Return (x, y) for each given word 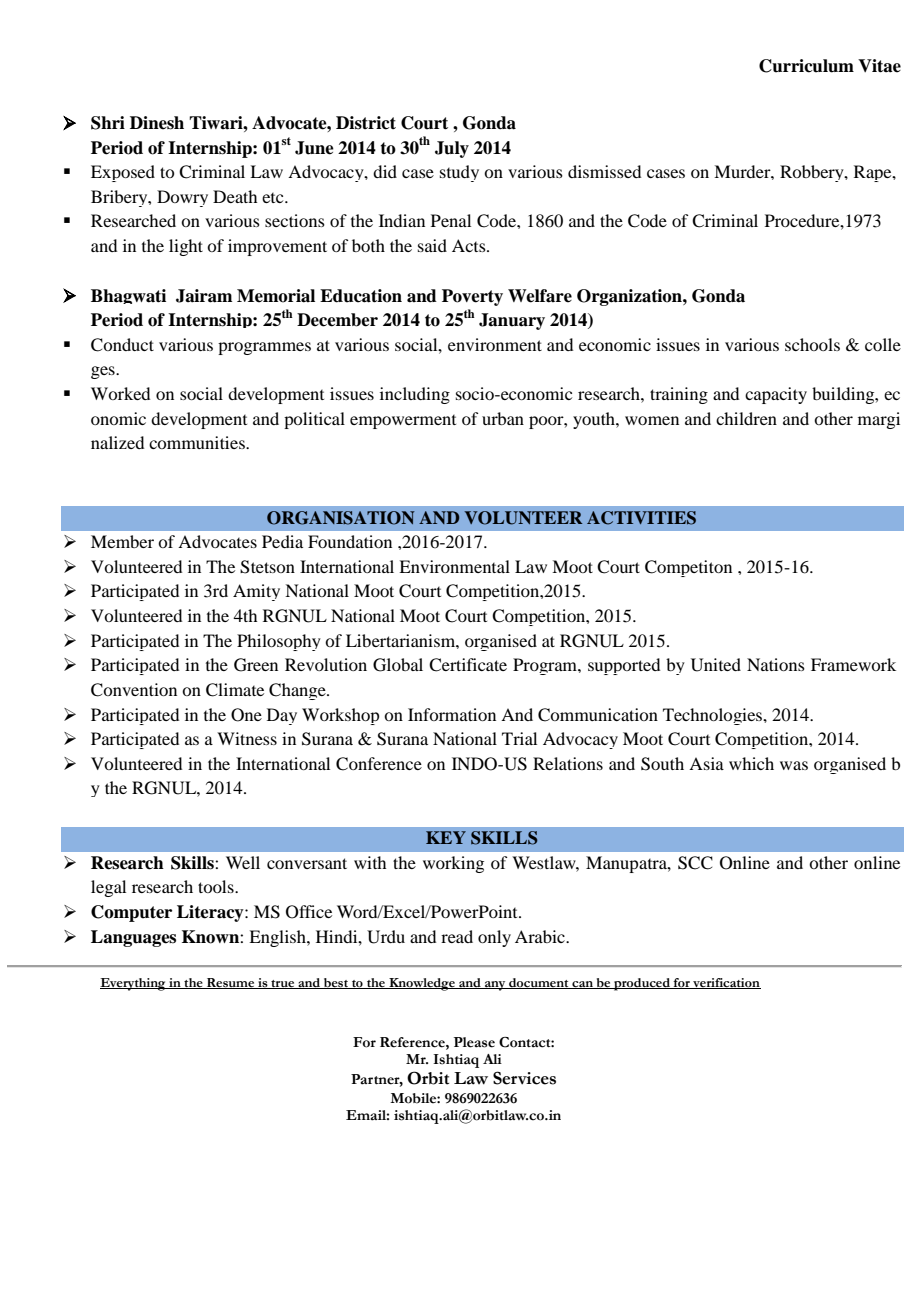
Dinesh (157, 123)
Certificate (468, 665)
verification (726, 983)
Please (474, 1042)
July (452, 149)
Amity (256, 592)
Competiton (688, 568)
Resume (231, 983)
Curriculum (806, 66)
